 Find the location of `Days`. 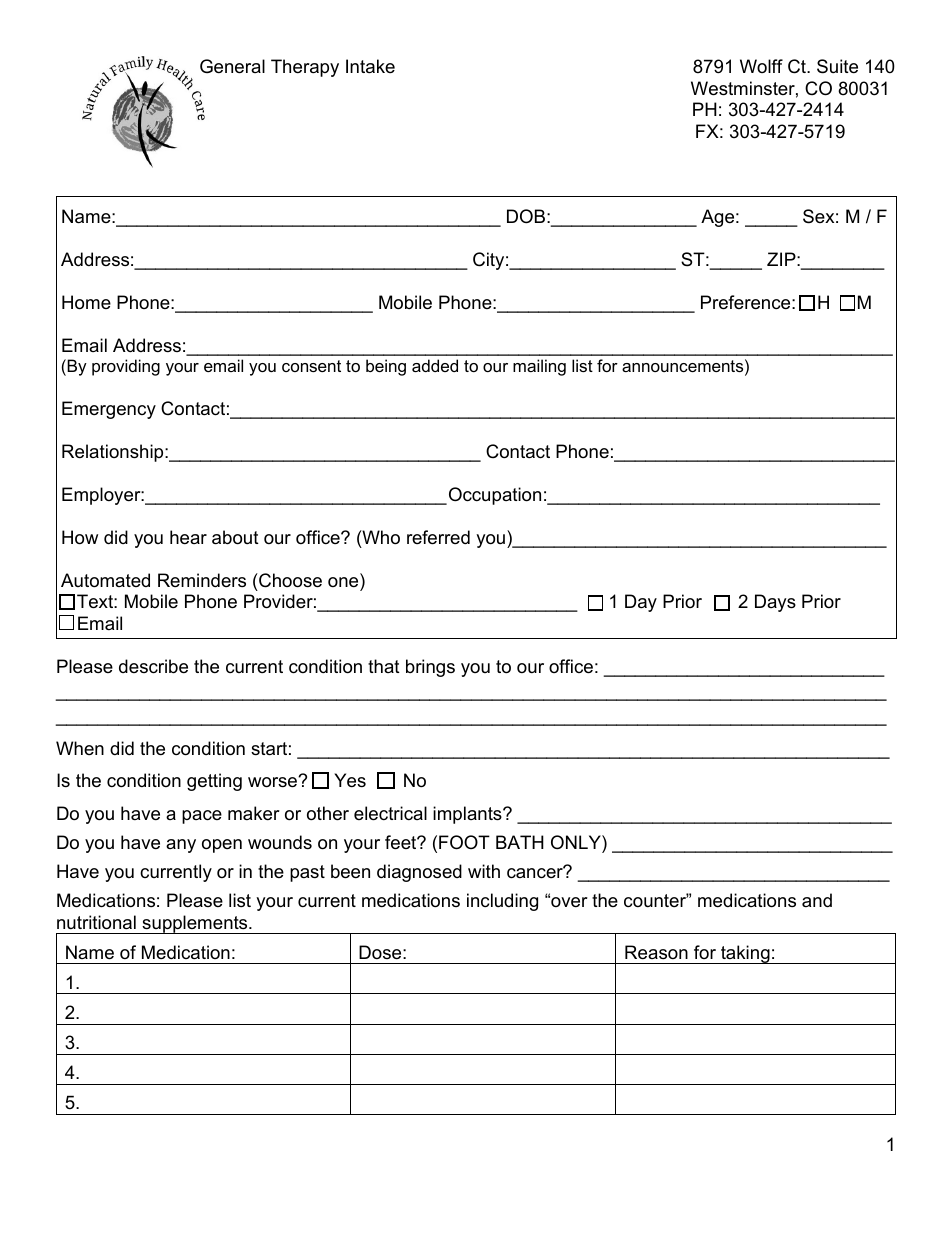

Days is located at coordinates (775, 603).
